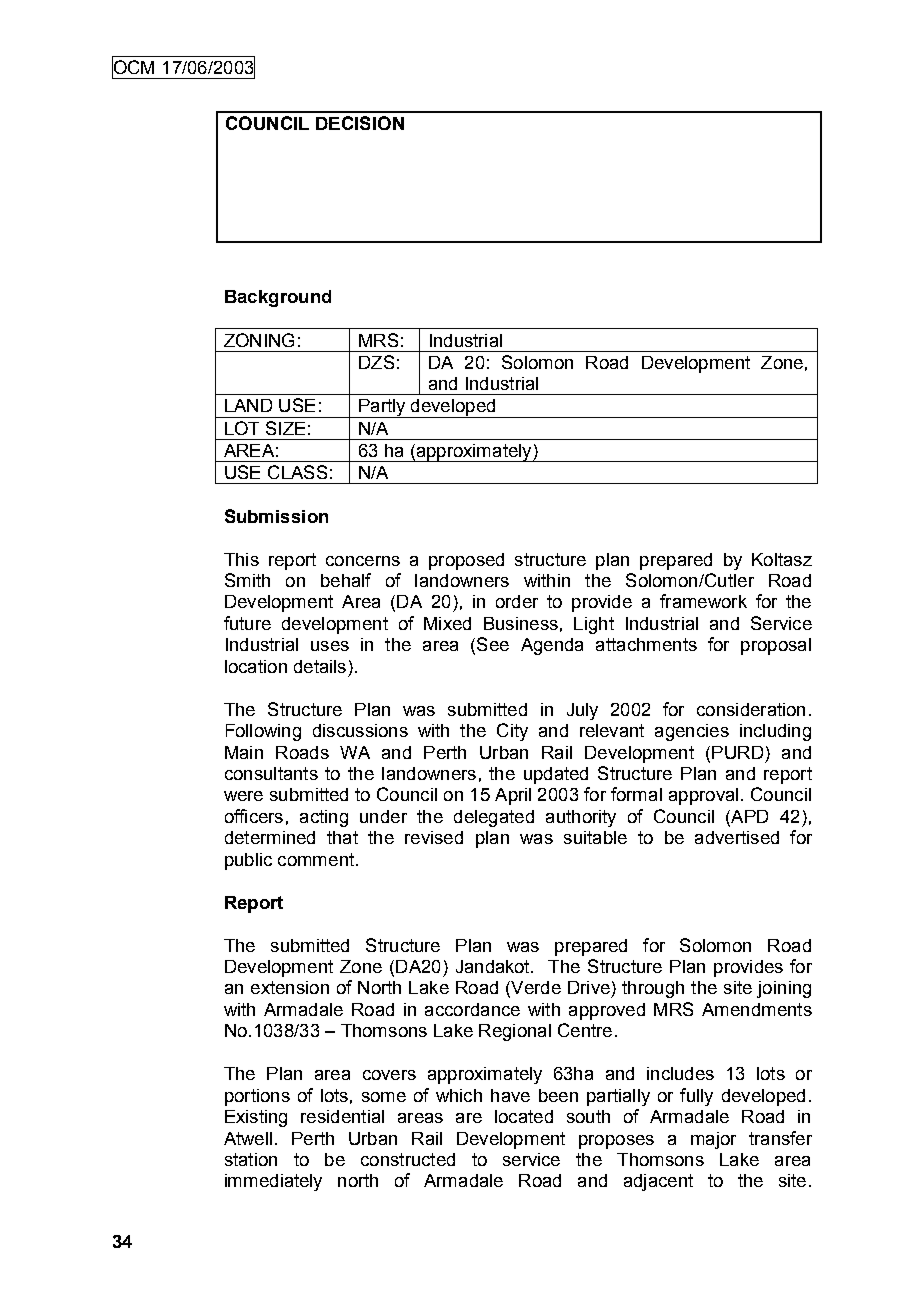 The width and height of the screenshot is (924, 1308). I want to click on Submission, so click(276, 516).
